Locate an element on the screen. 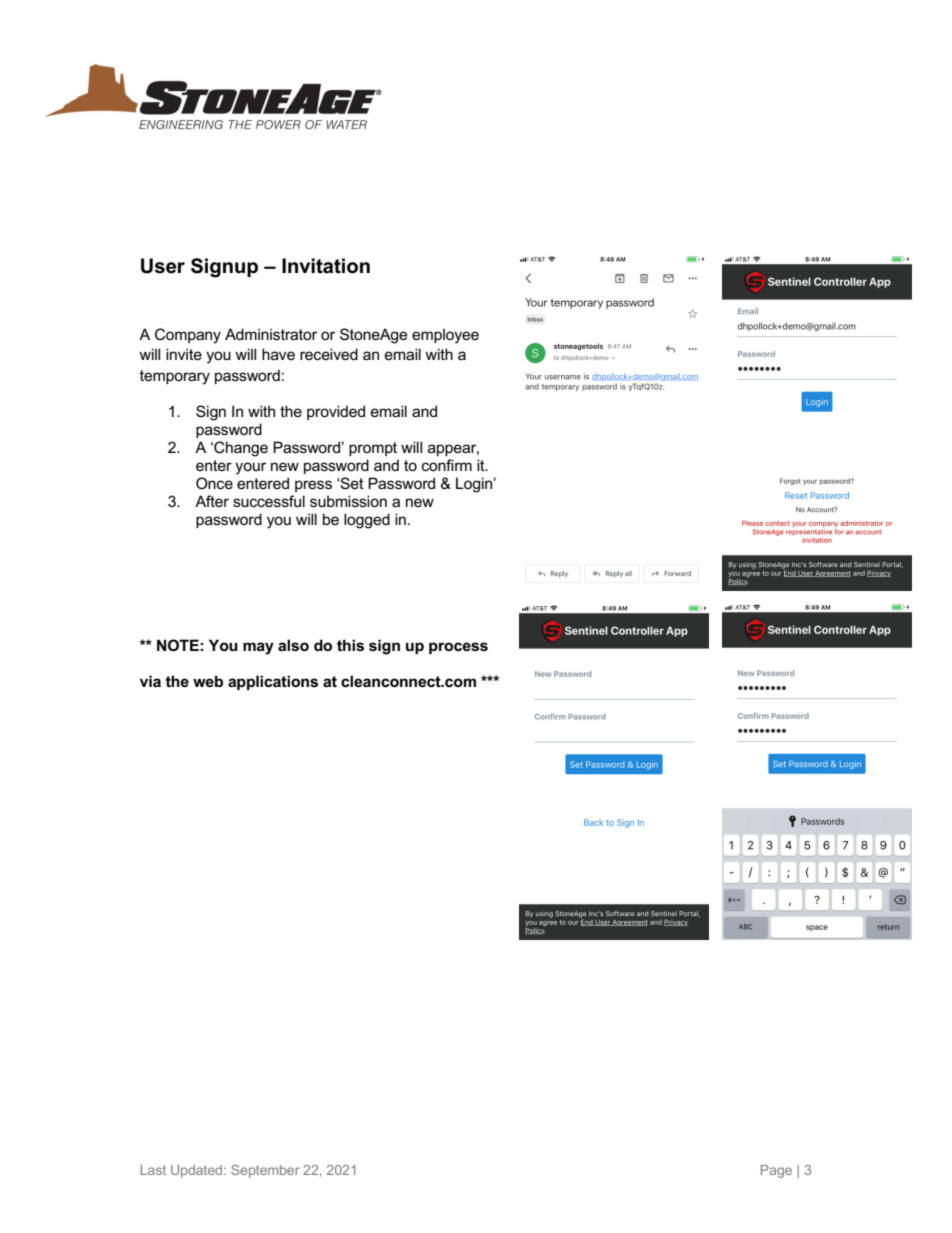  September is located at coordinates (265, 1171).
